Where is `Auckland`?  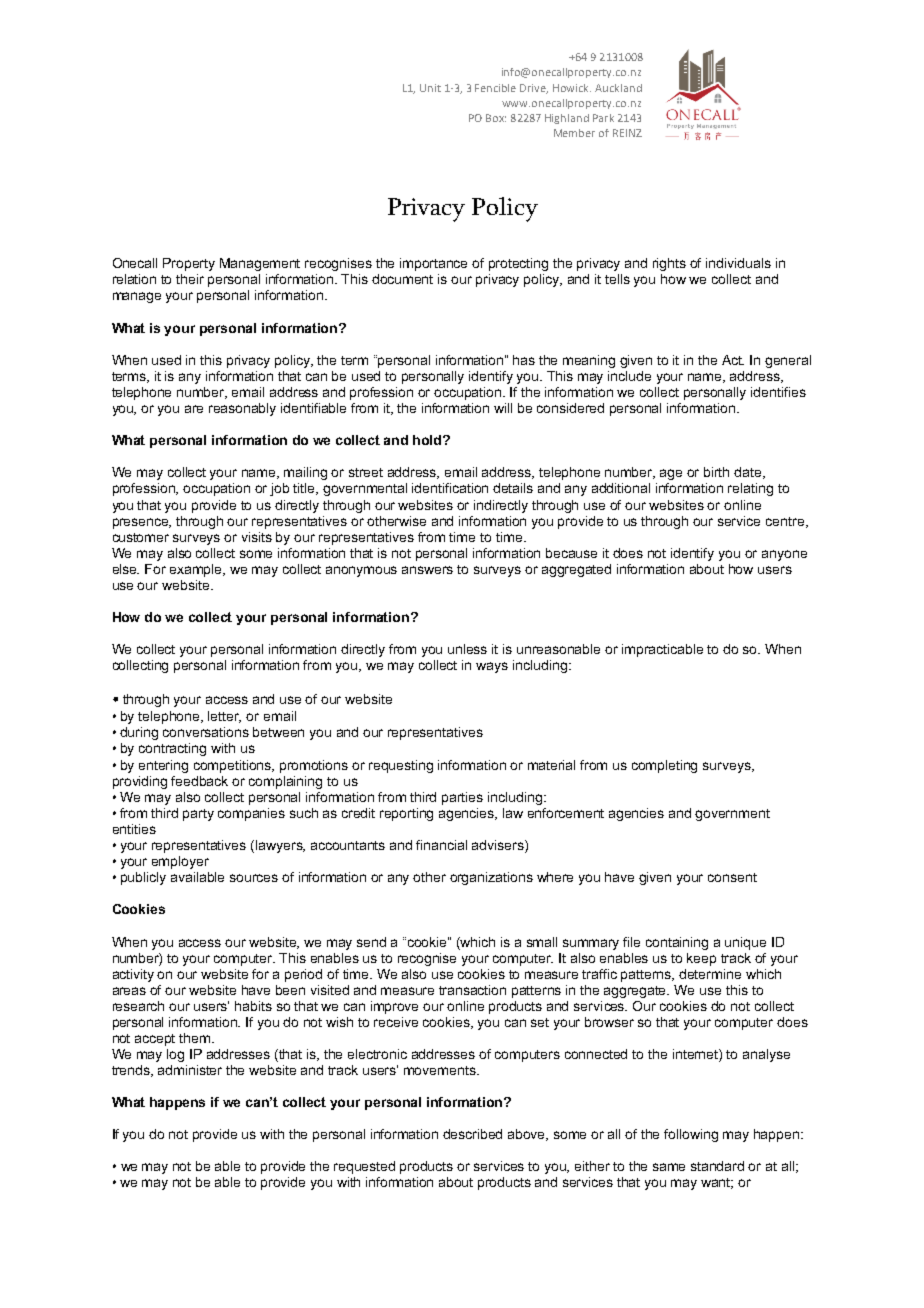 Auckland is located at coordinates (618, 88).
